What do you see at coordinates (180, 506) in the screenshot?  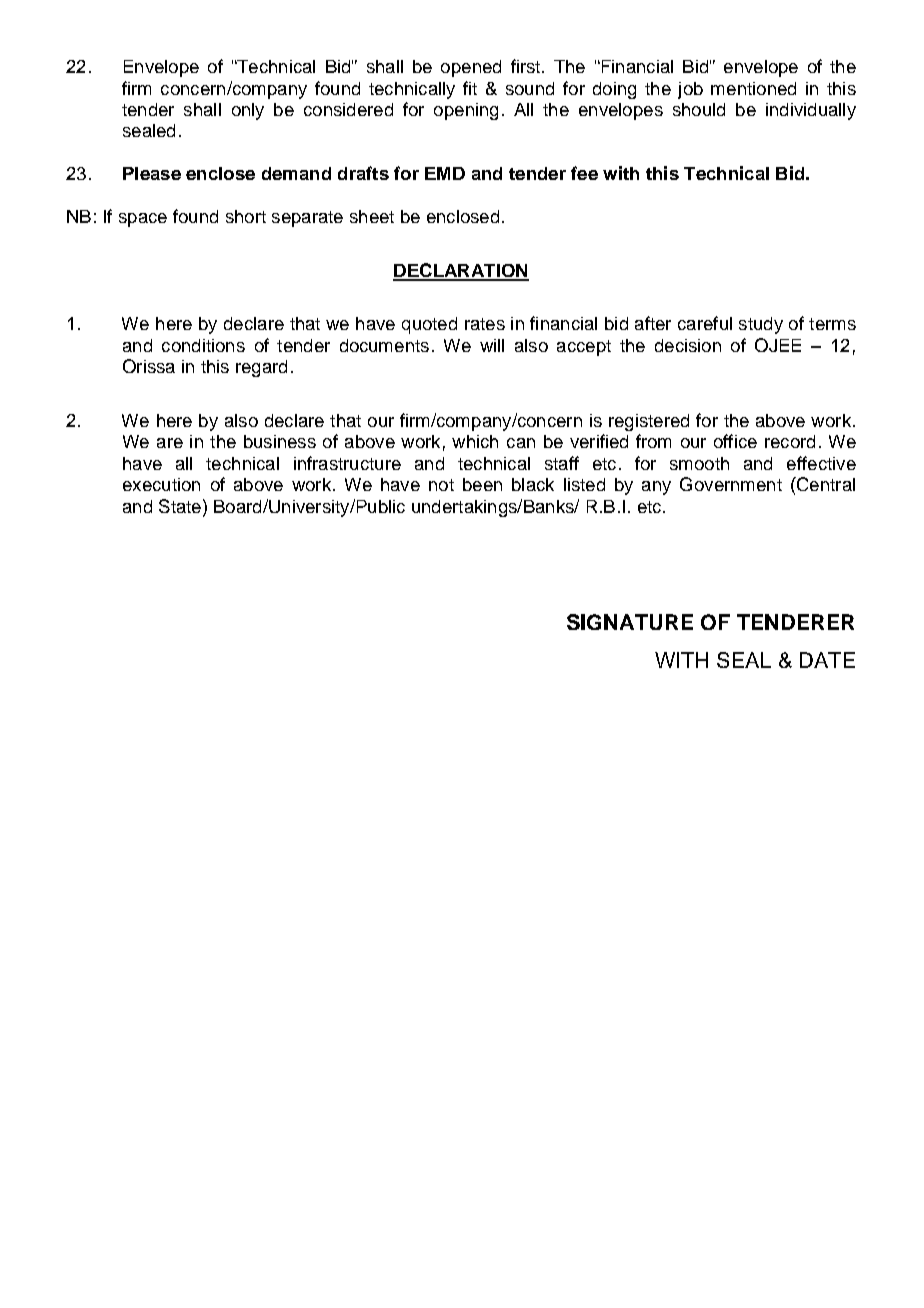 I see `State` at bounding box center [180, 506].
